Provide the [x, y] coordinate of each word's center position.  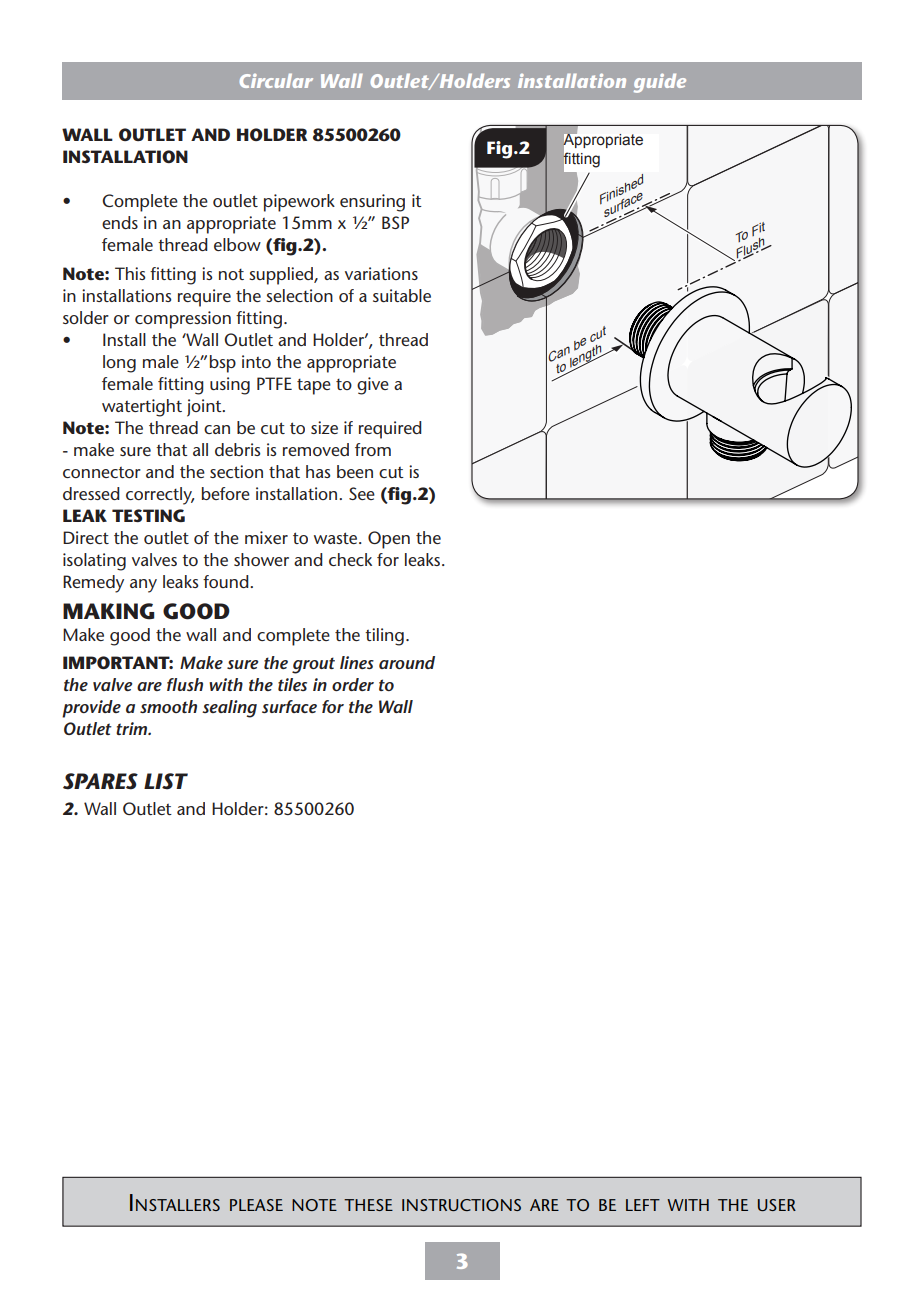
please [256, 1205]
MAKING [108, 611]
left [643, 1205]
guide [660, 83]
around [407, 662]
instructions [461, 1205]
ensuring [372, 203]
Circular [276, 80]
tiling [384, 637]
